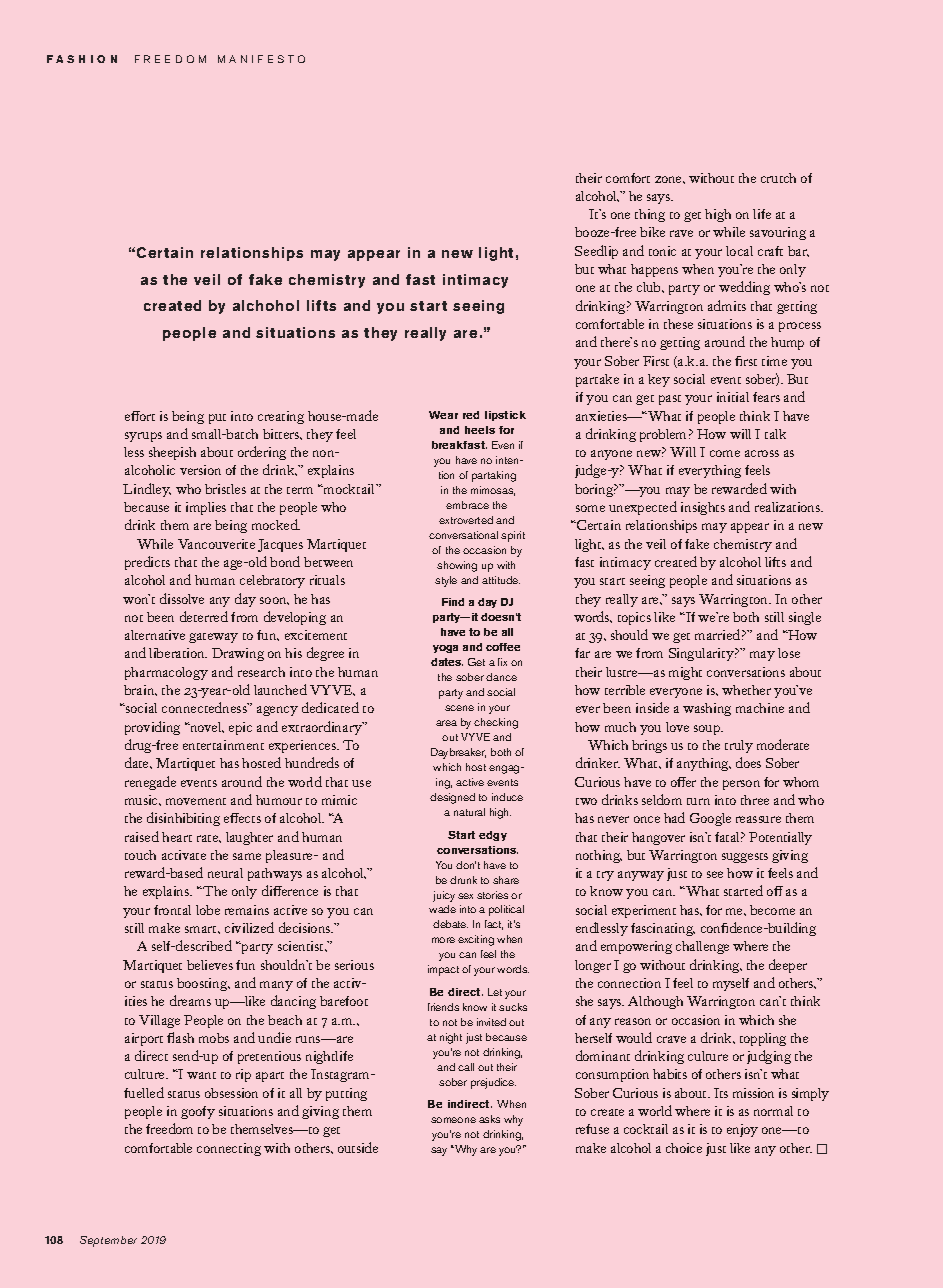 The height and width of the screenshot is (1288, 943). What do you see at coordinates (685, 673) in the screenshot?
I see `might` at bounding box center [685, 673].
